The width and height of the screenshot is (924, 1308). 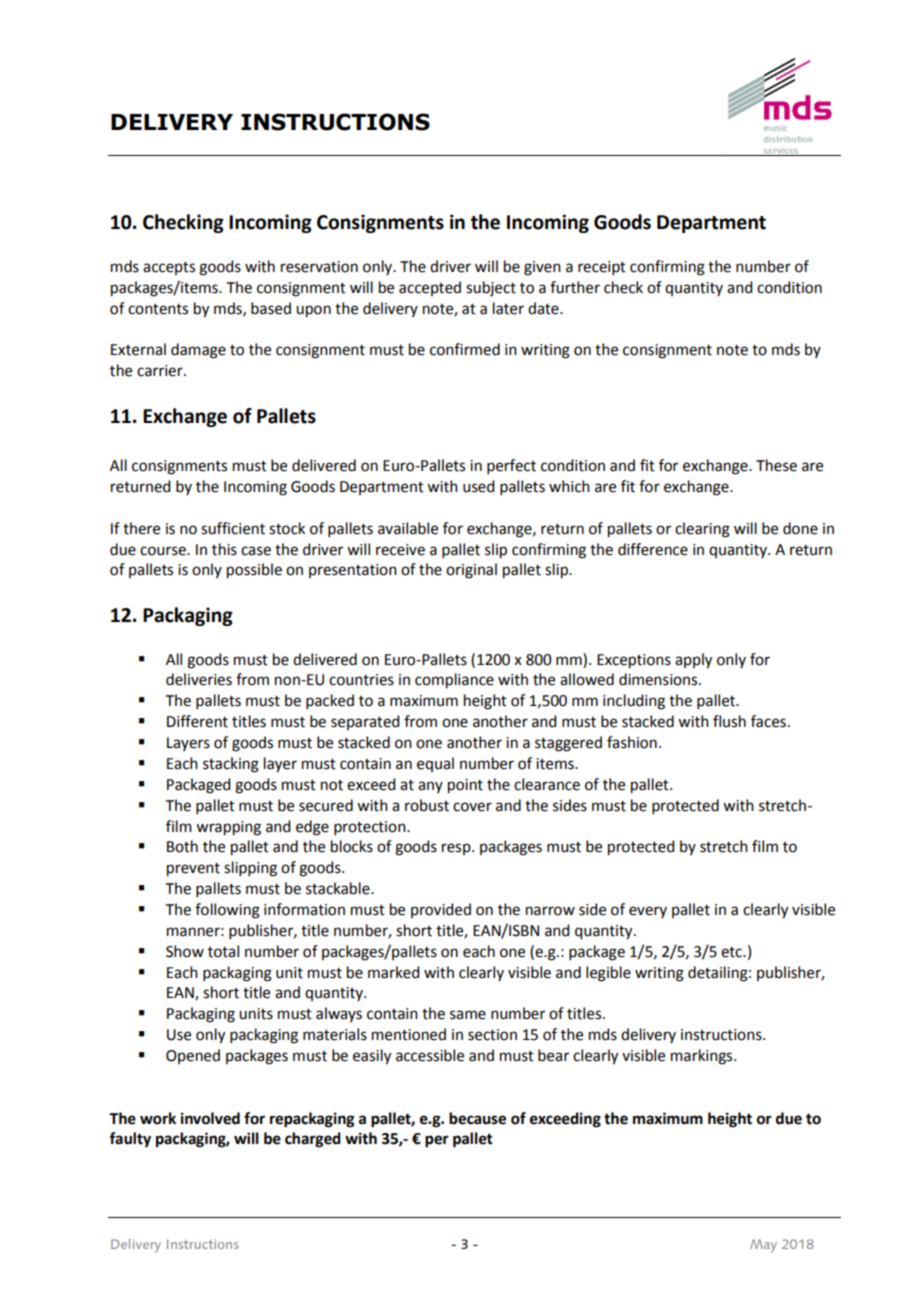 What do you see at coordinates (231, 765) in the screenshot?
I see `stacking` at bounding box center [231, 765].
